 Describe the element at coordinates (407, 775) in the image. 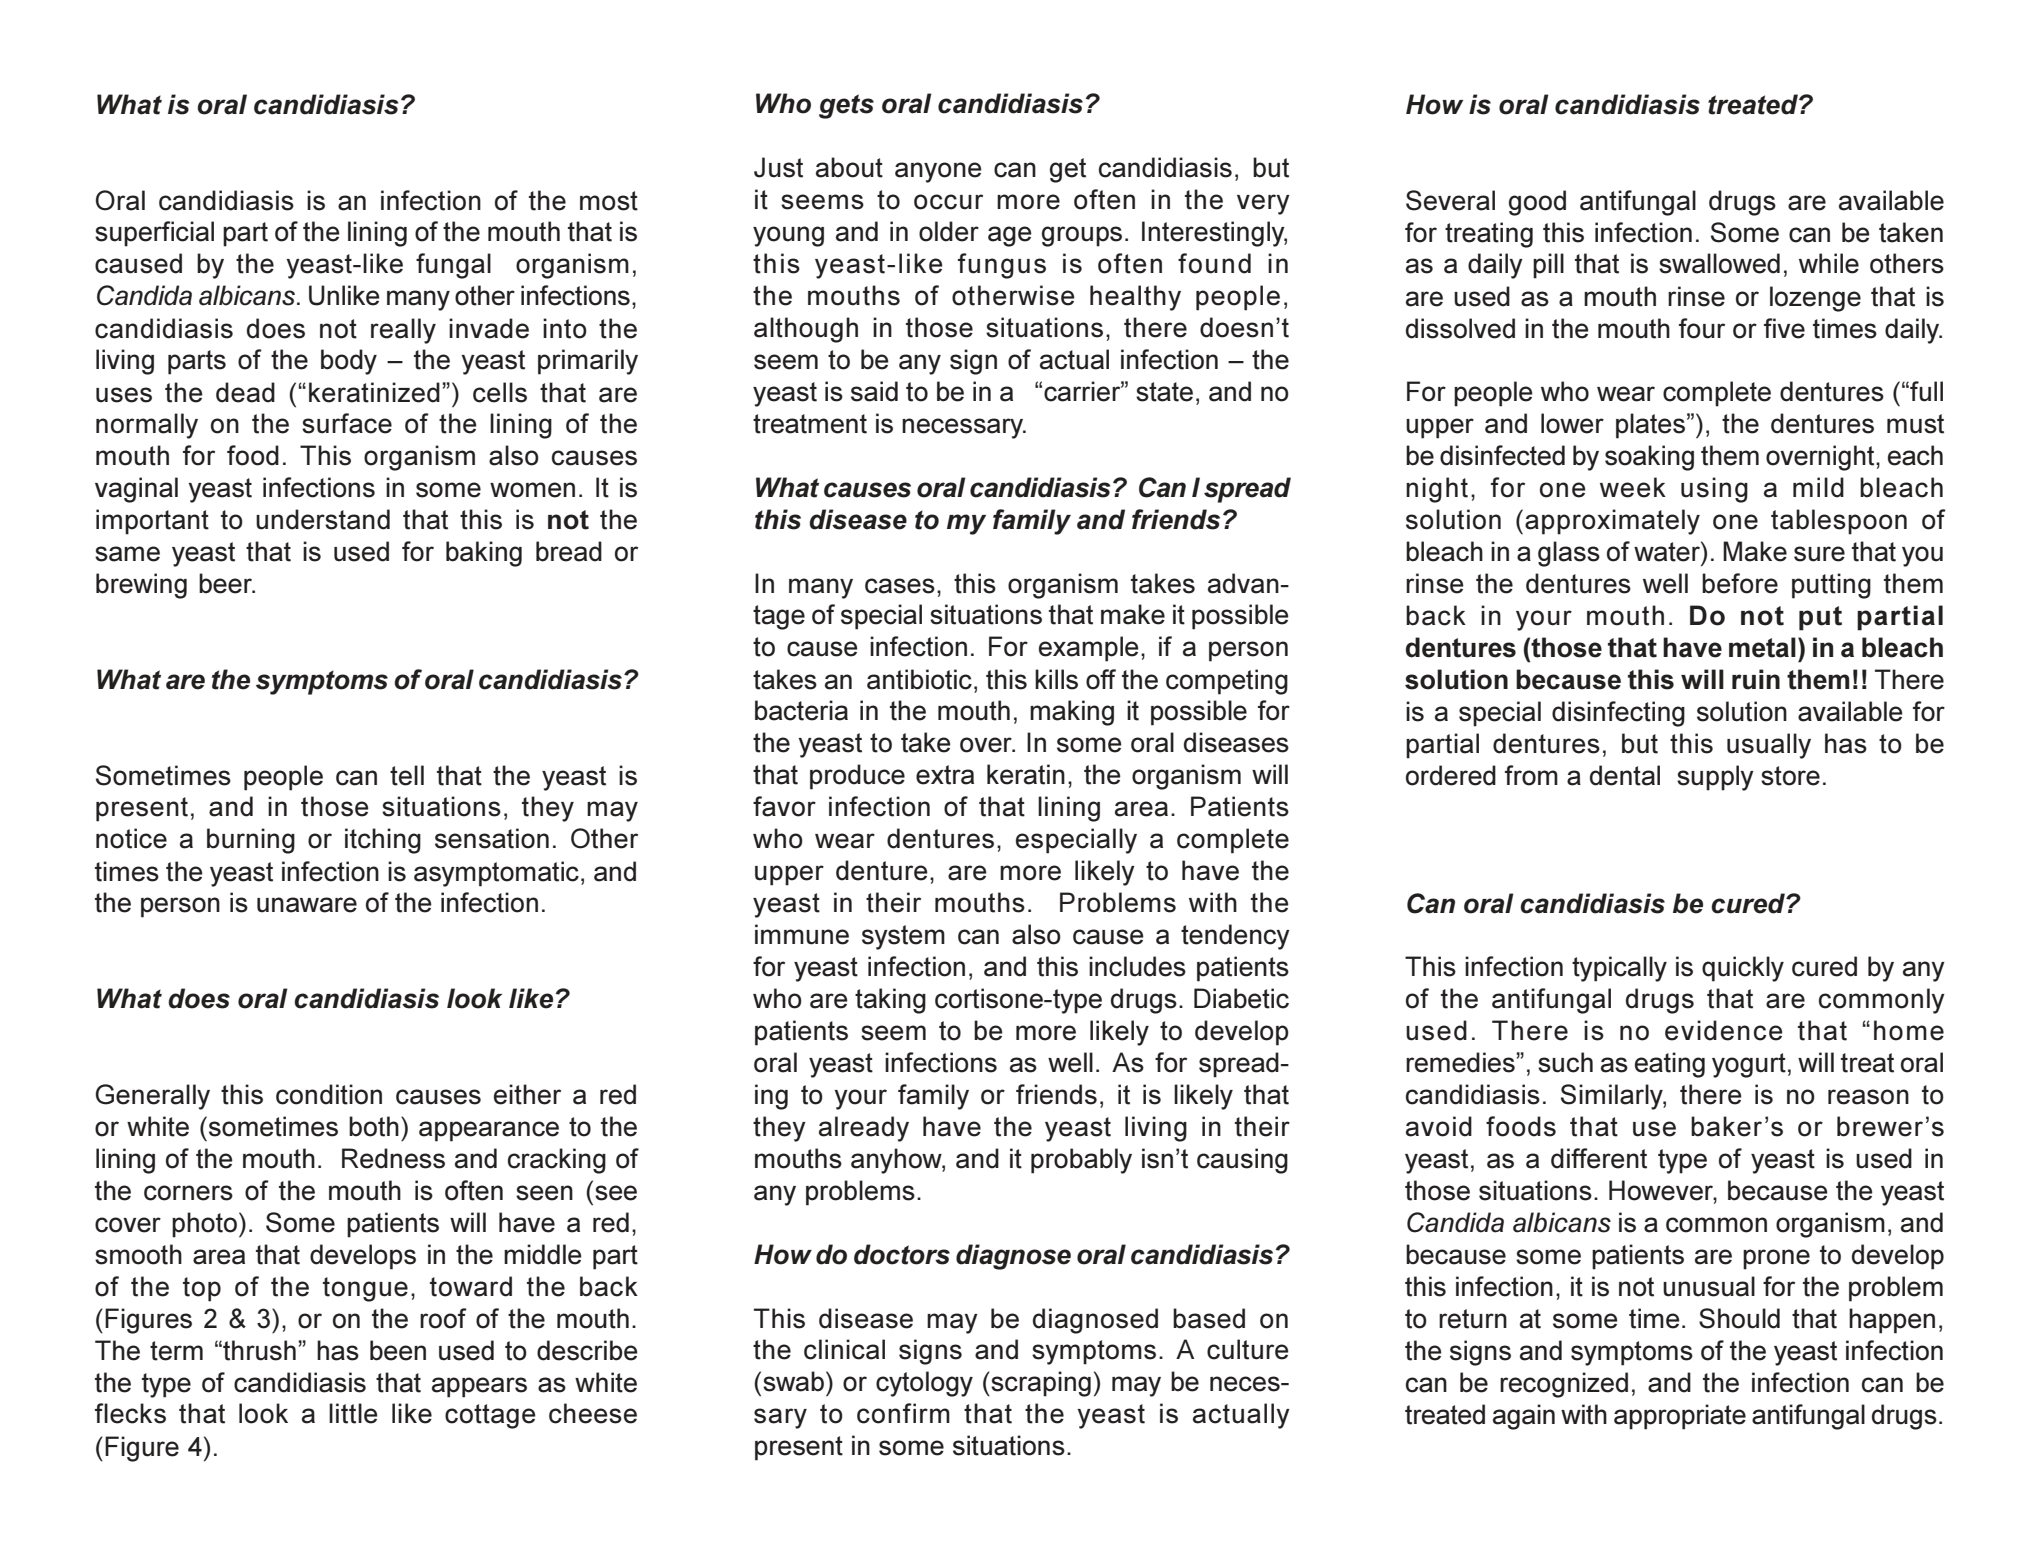

I see `tell` at that location.
